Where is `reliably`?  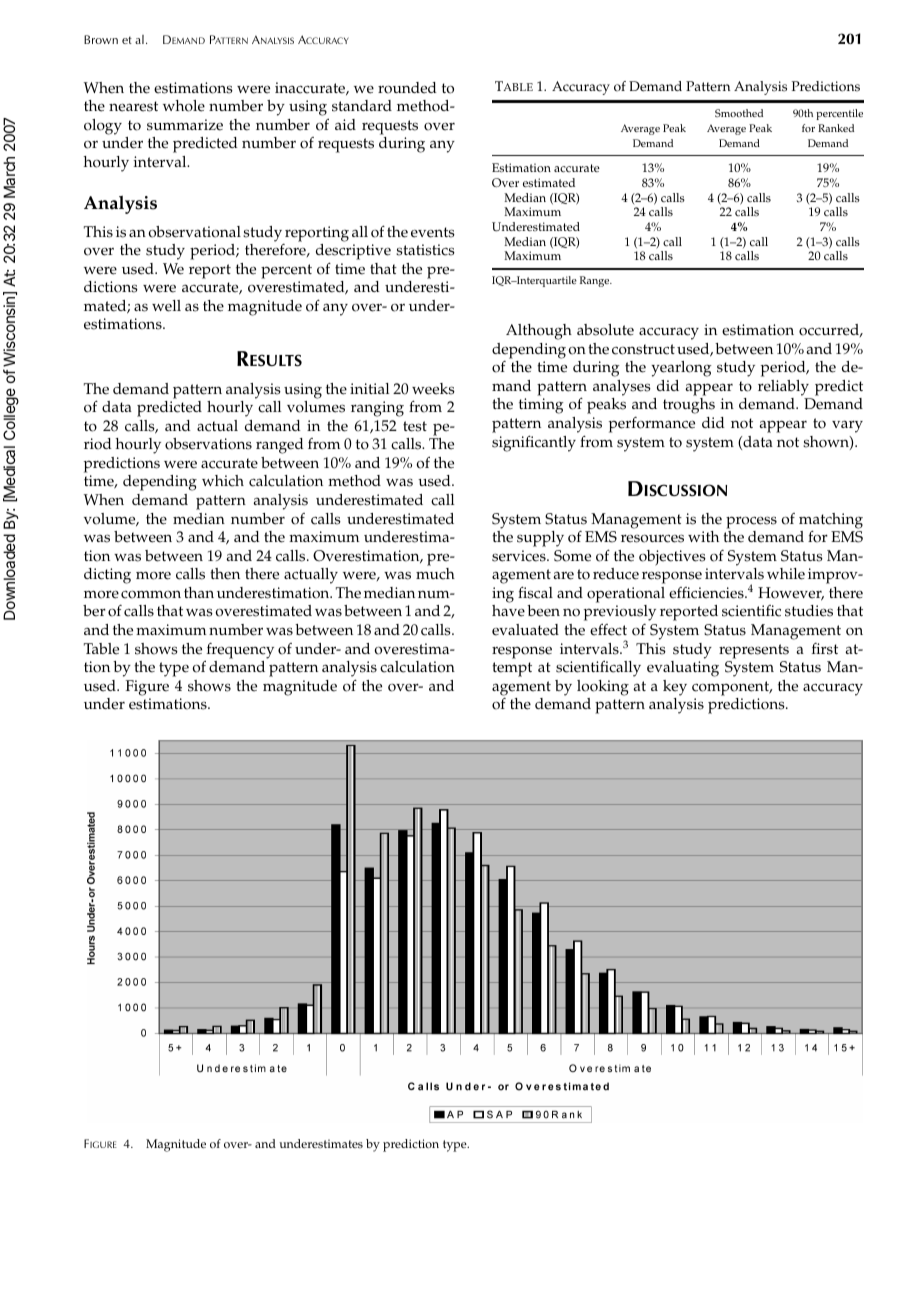
reliably is located at coordinates (783, 388).
